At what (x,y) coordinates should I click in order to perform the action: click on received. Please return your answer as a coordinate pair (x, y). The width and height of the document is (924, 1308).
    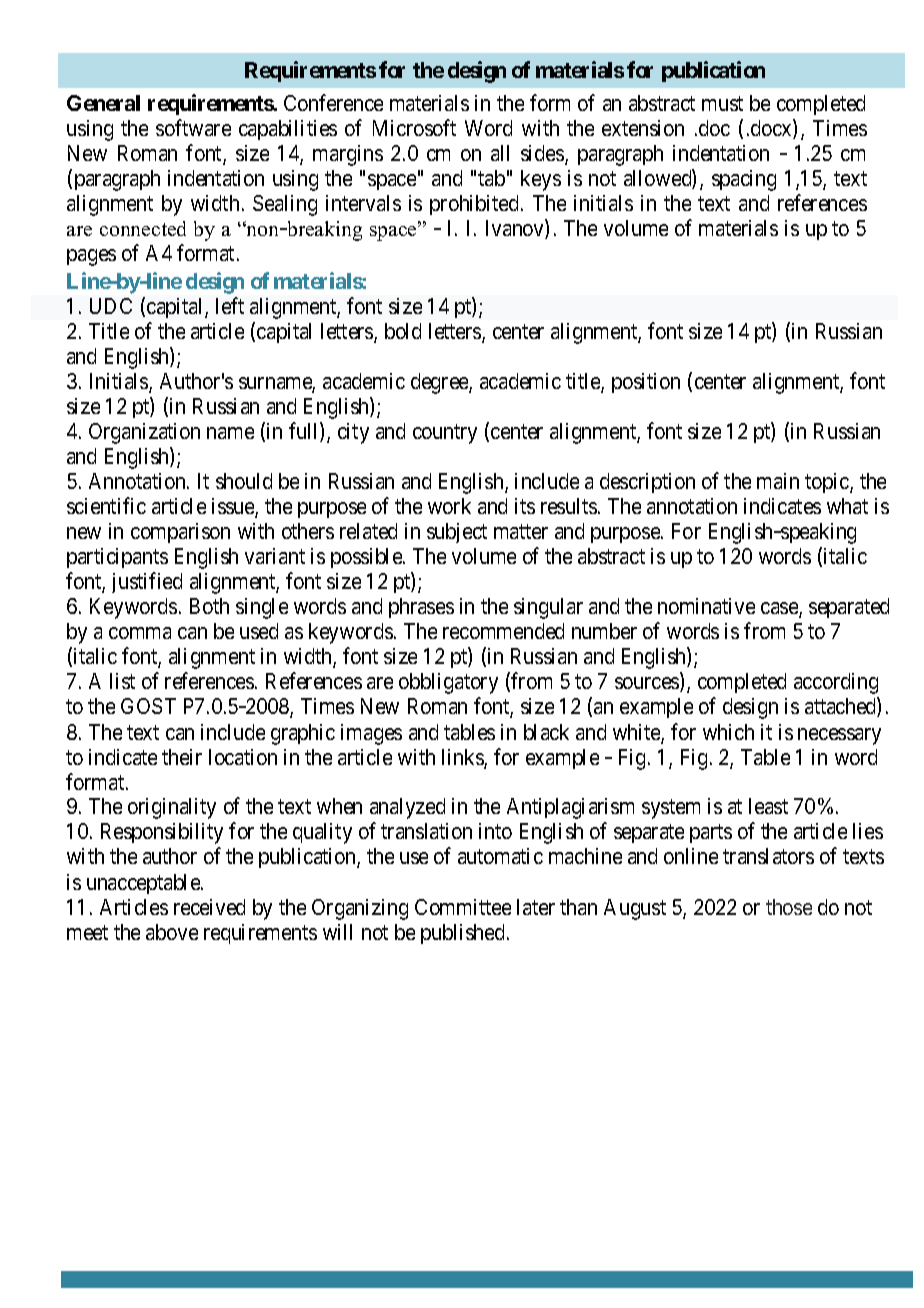
    Looking at the image, I should click on (209, 907).
